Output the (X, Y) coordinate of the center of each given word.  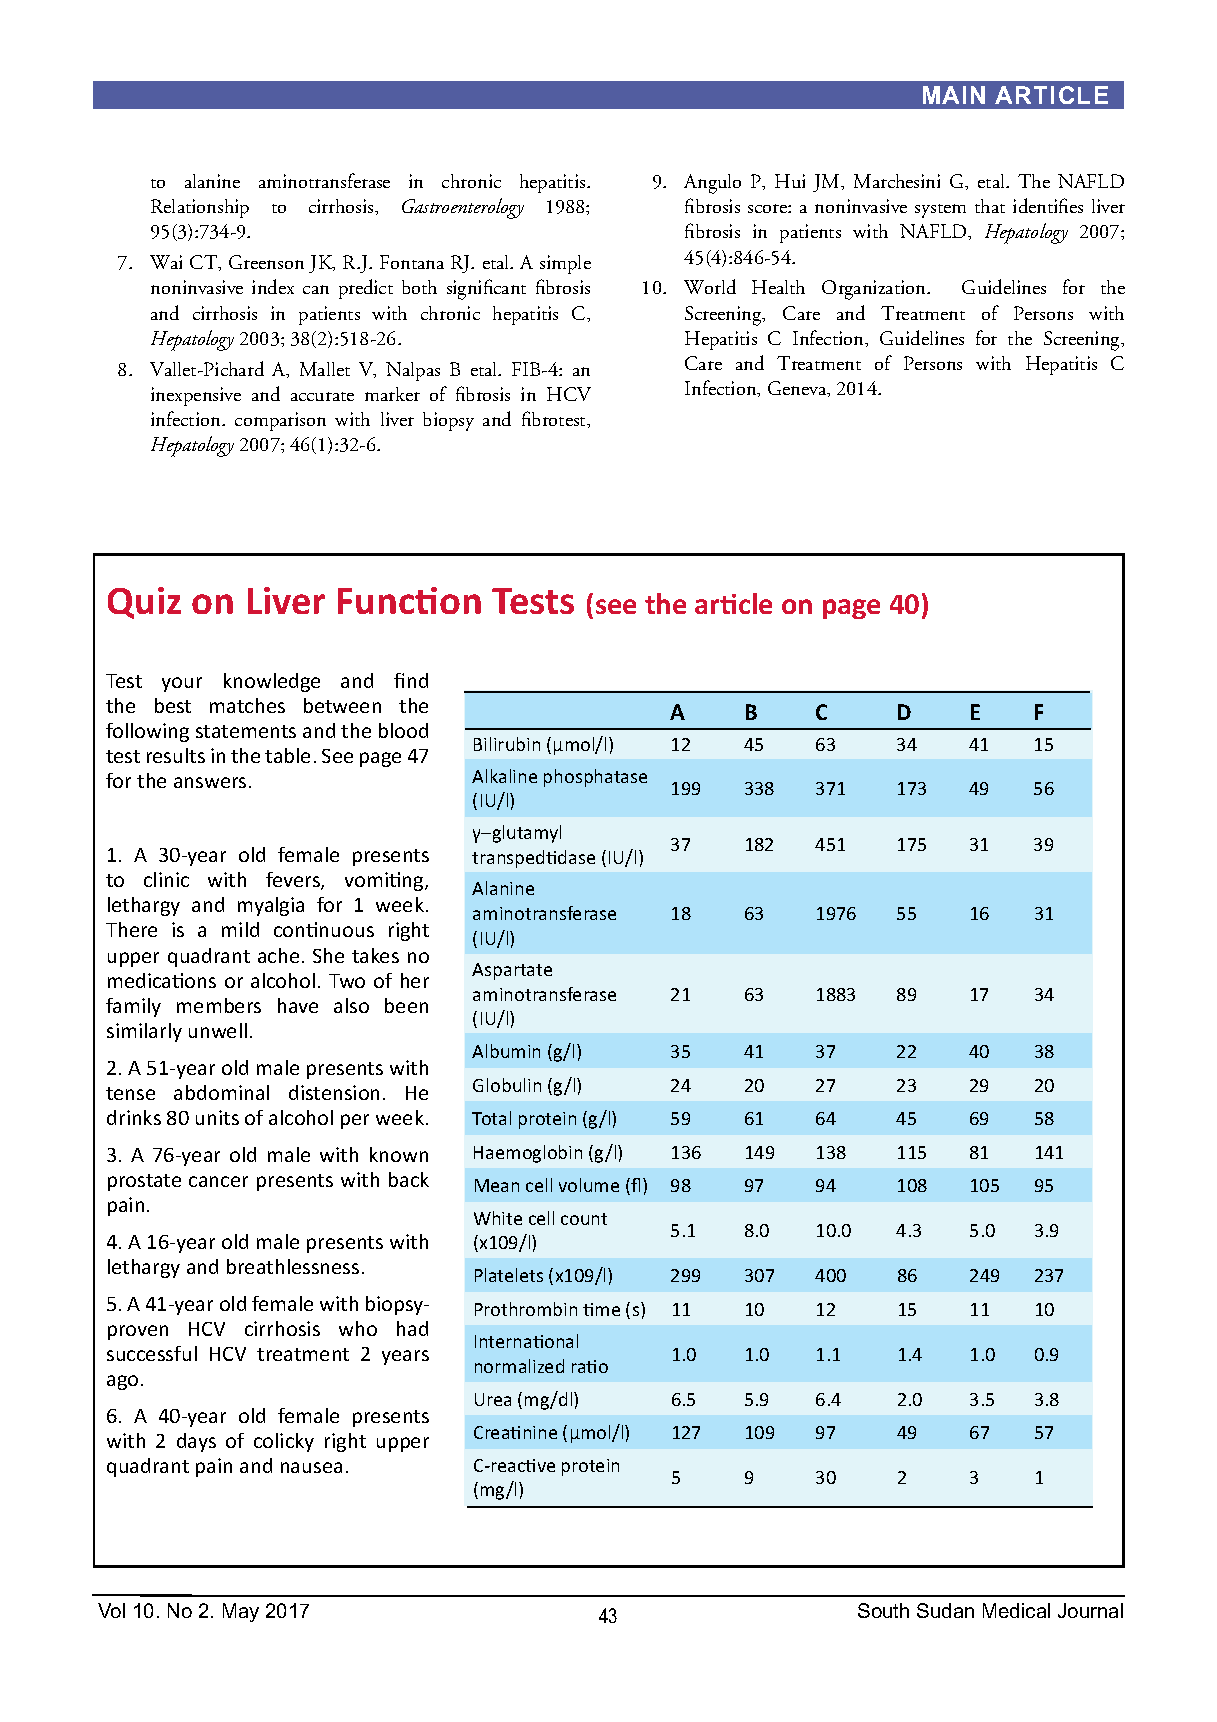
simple (565, 264)
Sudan (945, 1610)
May (241, 1612)
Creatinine (515, 1432)
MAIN (954, 95)
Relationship (200, 208)
